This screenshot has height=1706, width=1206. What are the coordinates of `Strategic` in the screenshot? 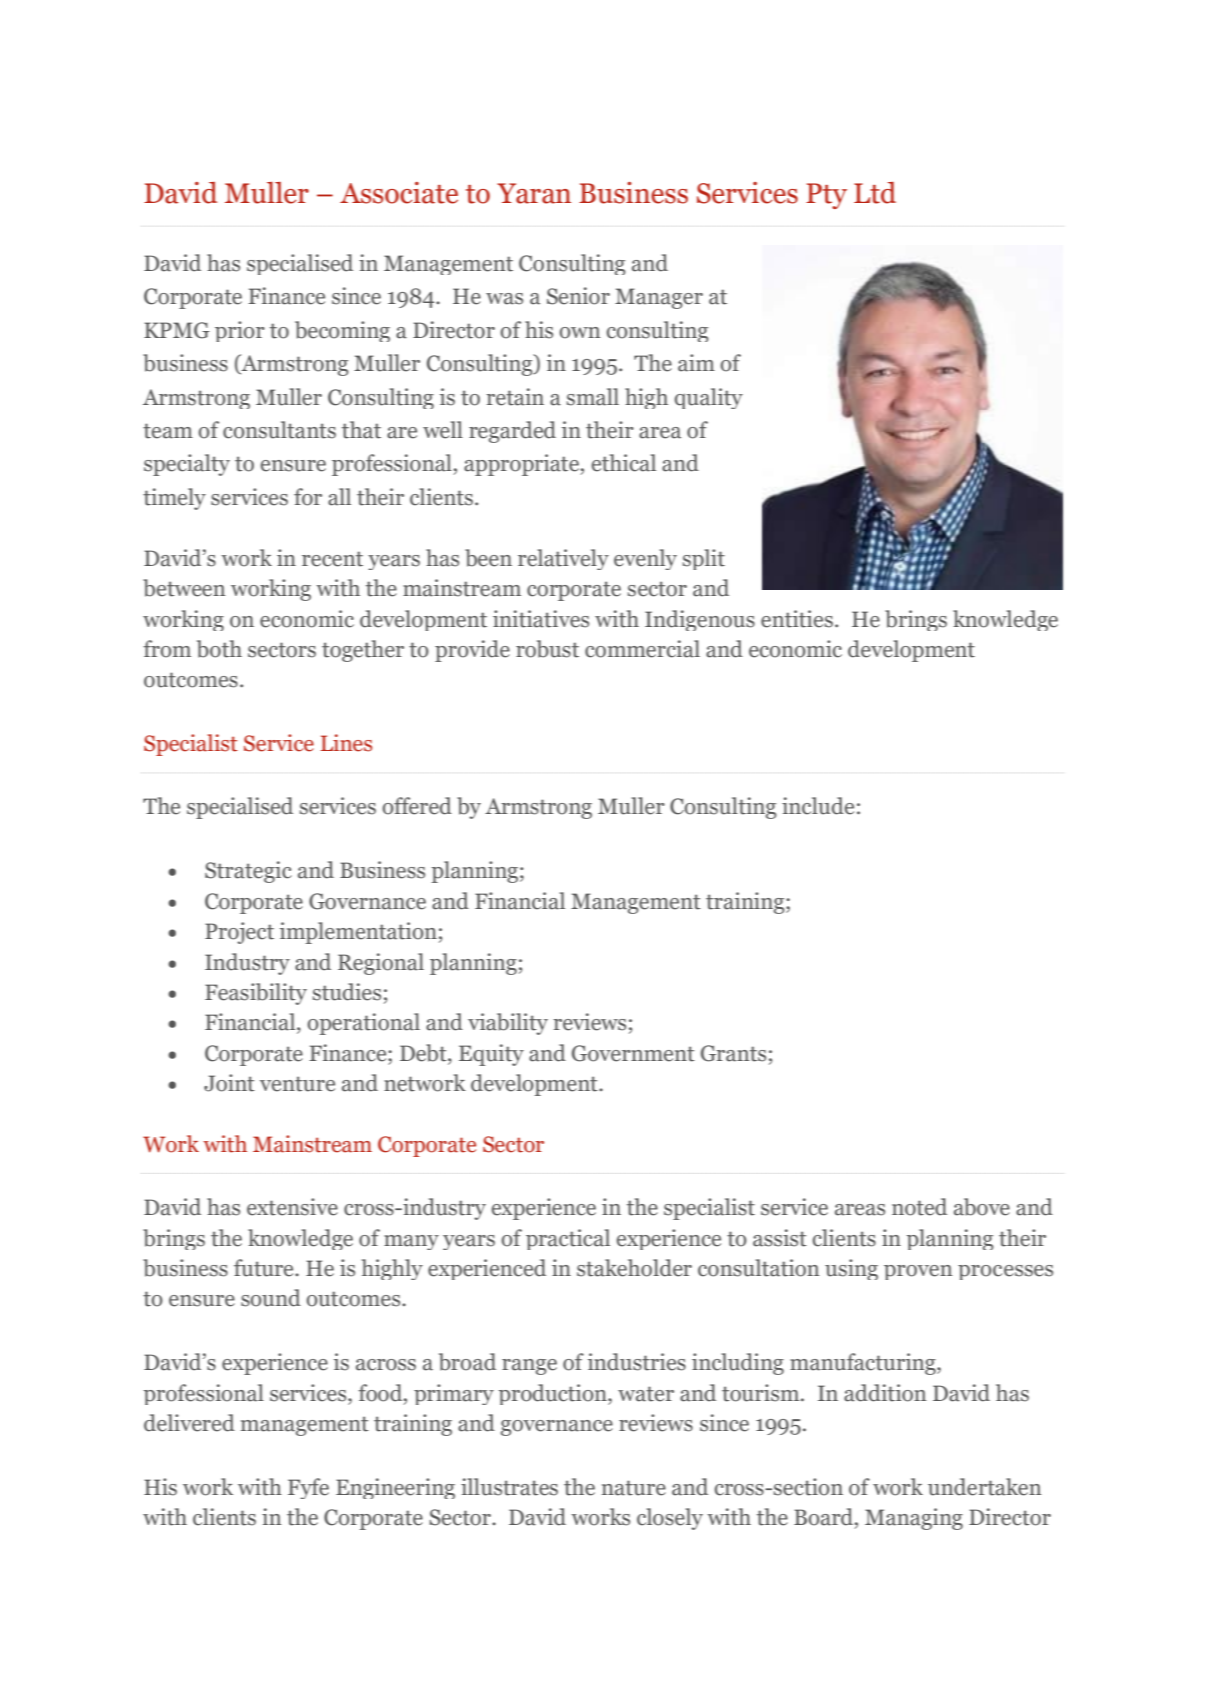 It's located at (248, 872).
